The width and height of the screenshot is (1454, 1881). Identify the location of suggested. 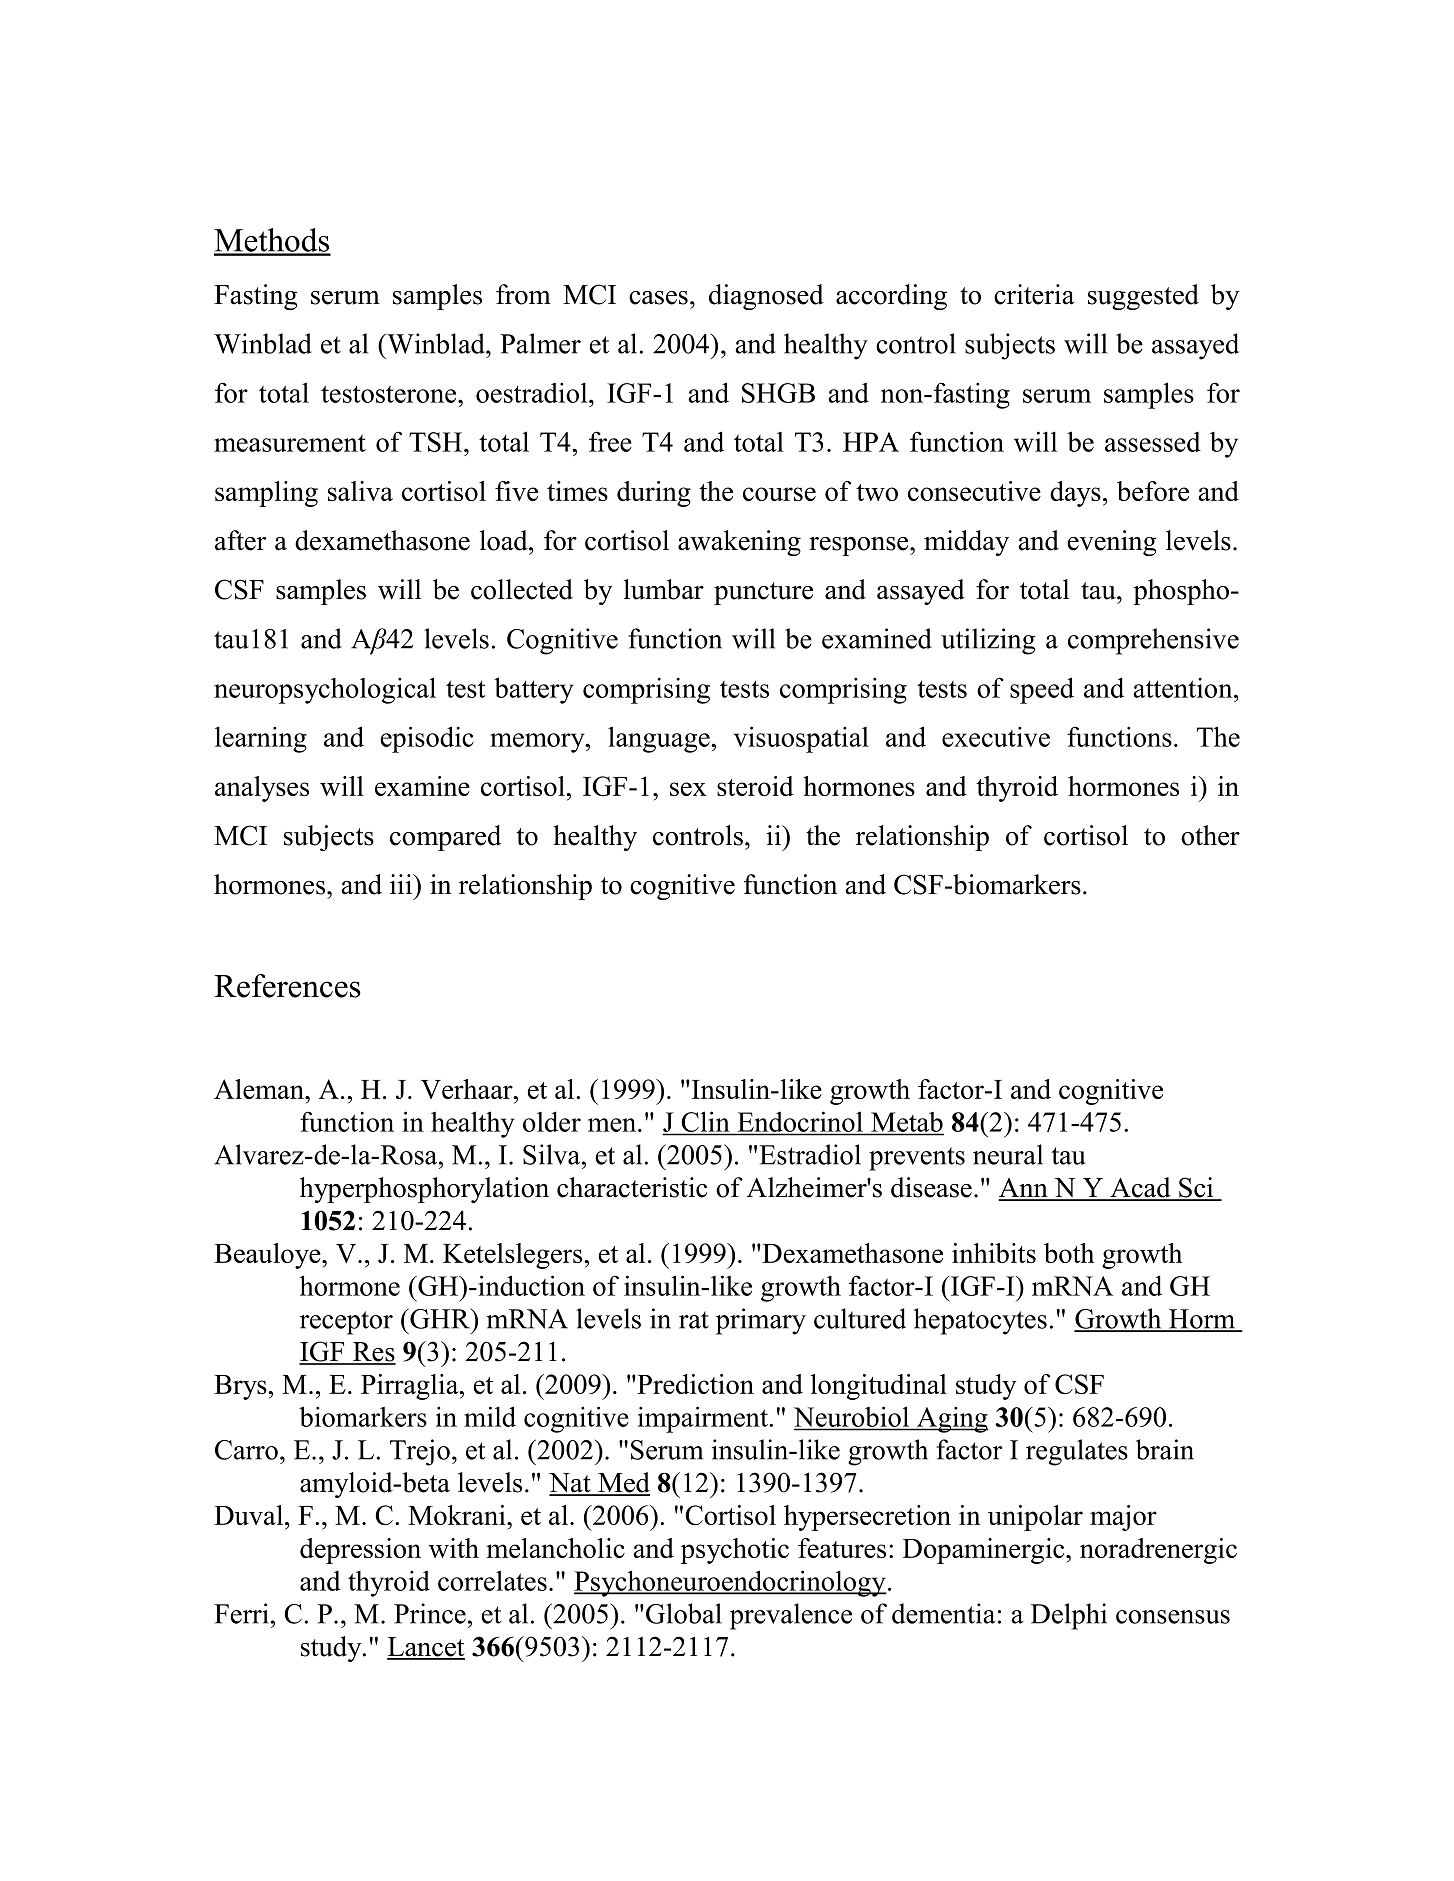
(1143, 297).
